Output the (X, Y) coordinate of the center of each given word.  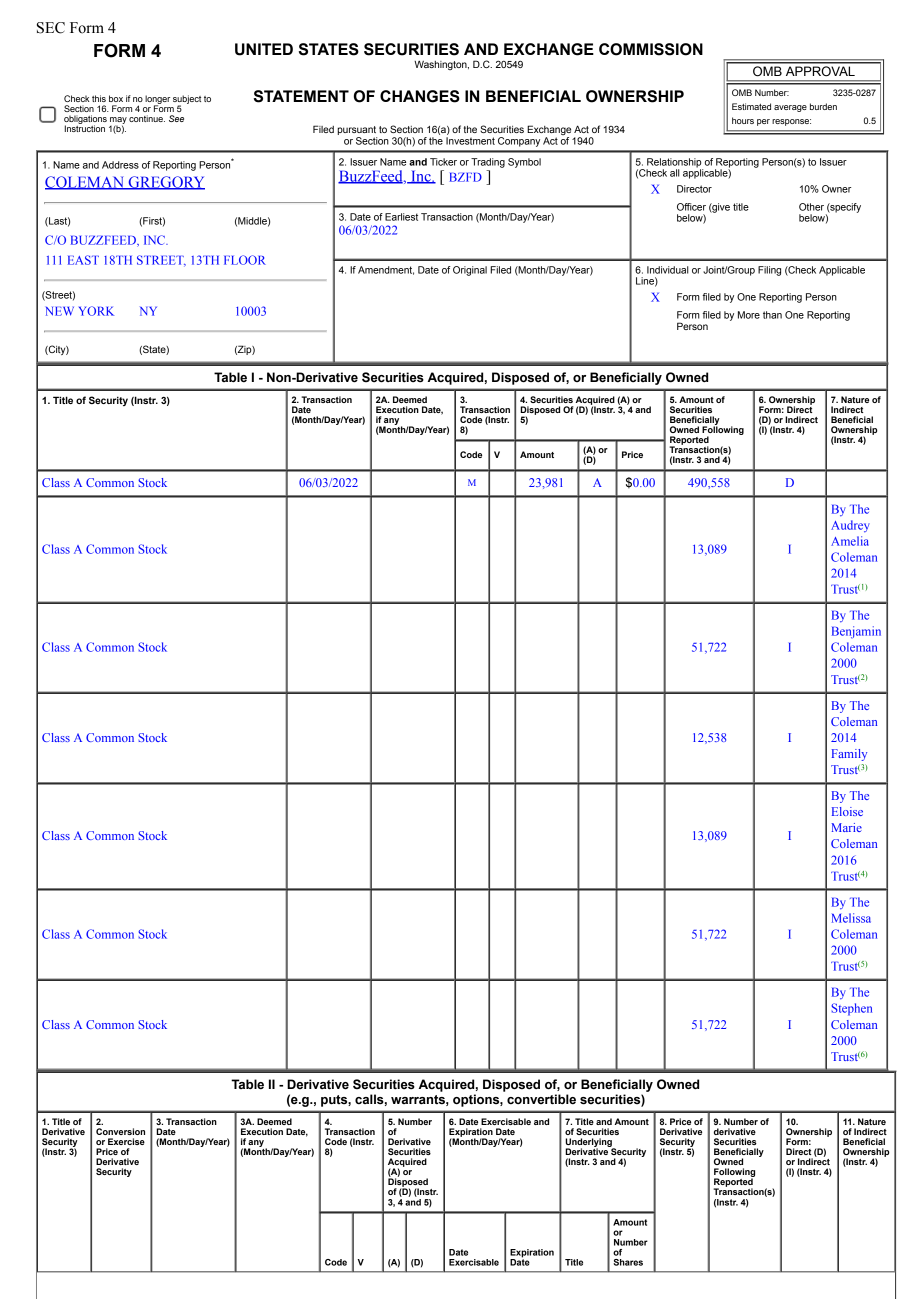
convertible (541, 1099)
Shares (628, 1262)
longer (157, 100)
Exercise (126, 1141)
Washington (441, 65)
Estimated (751, 106)
